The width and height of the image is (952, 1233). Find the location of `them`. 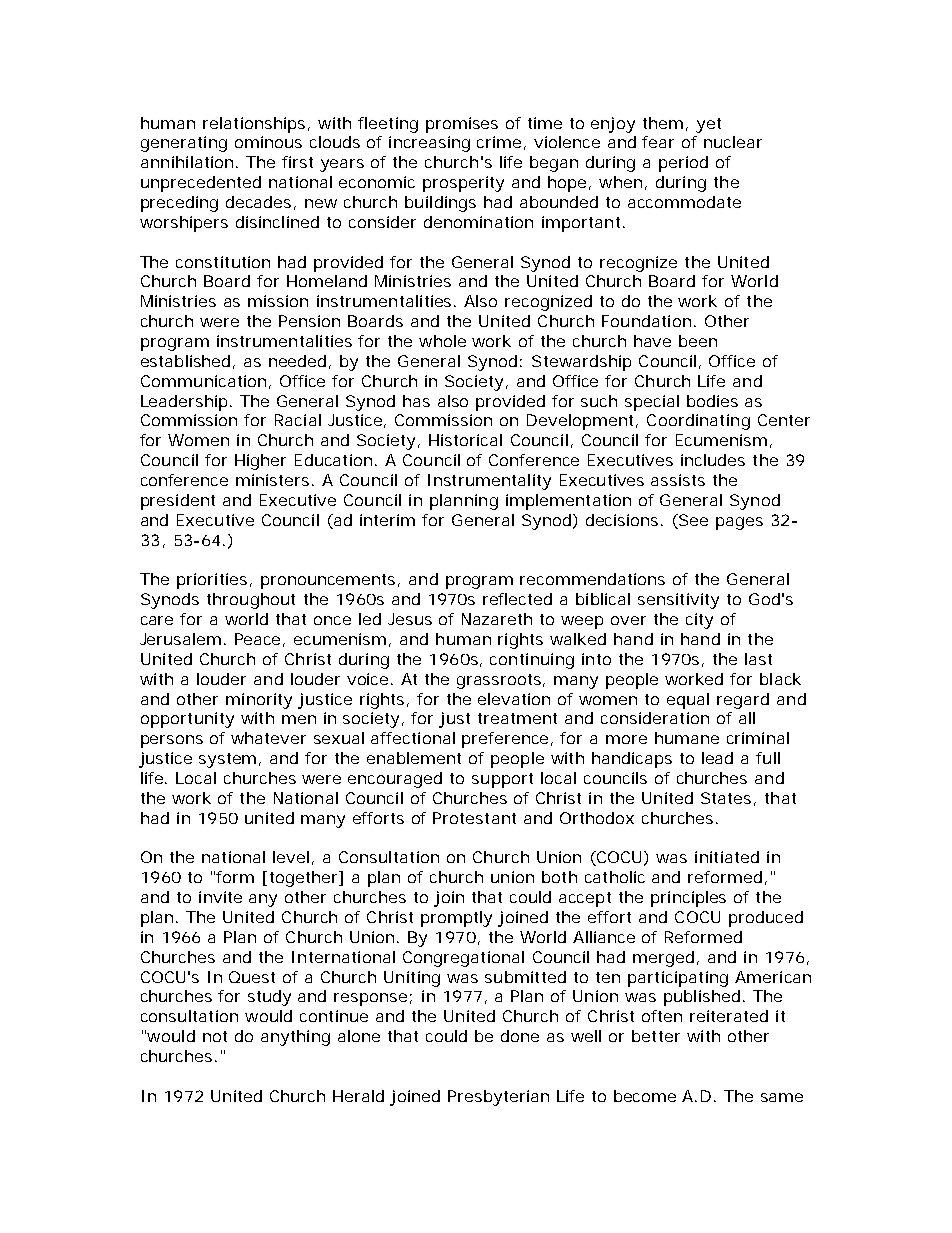

them is located at coordinates (665, 124).
